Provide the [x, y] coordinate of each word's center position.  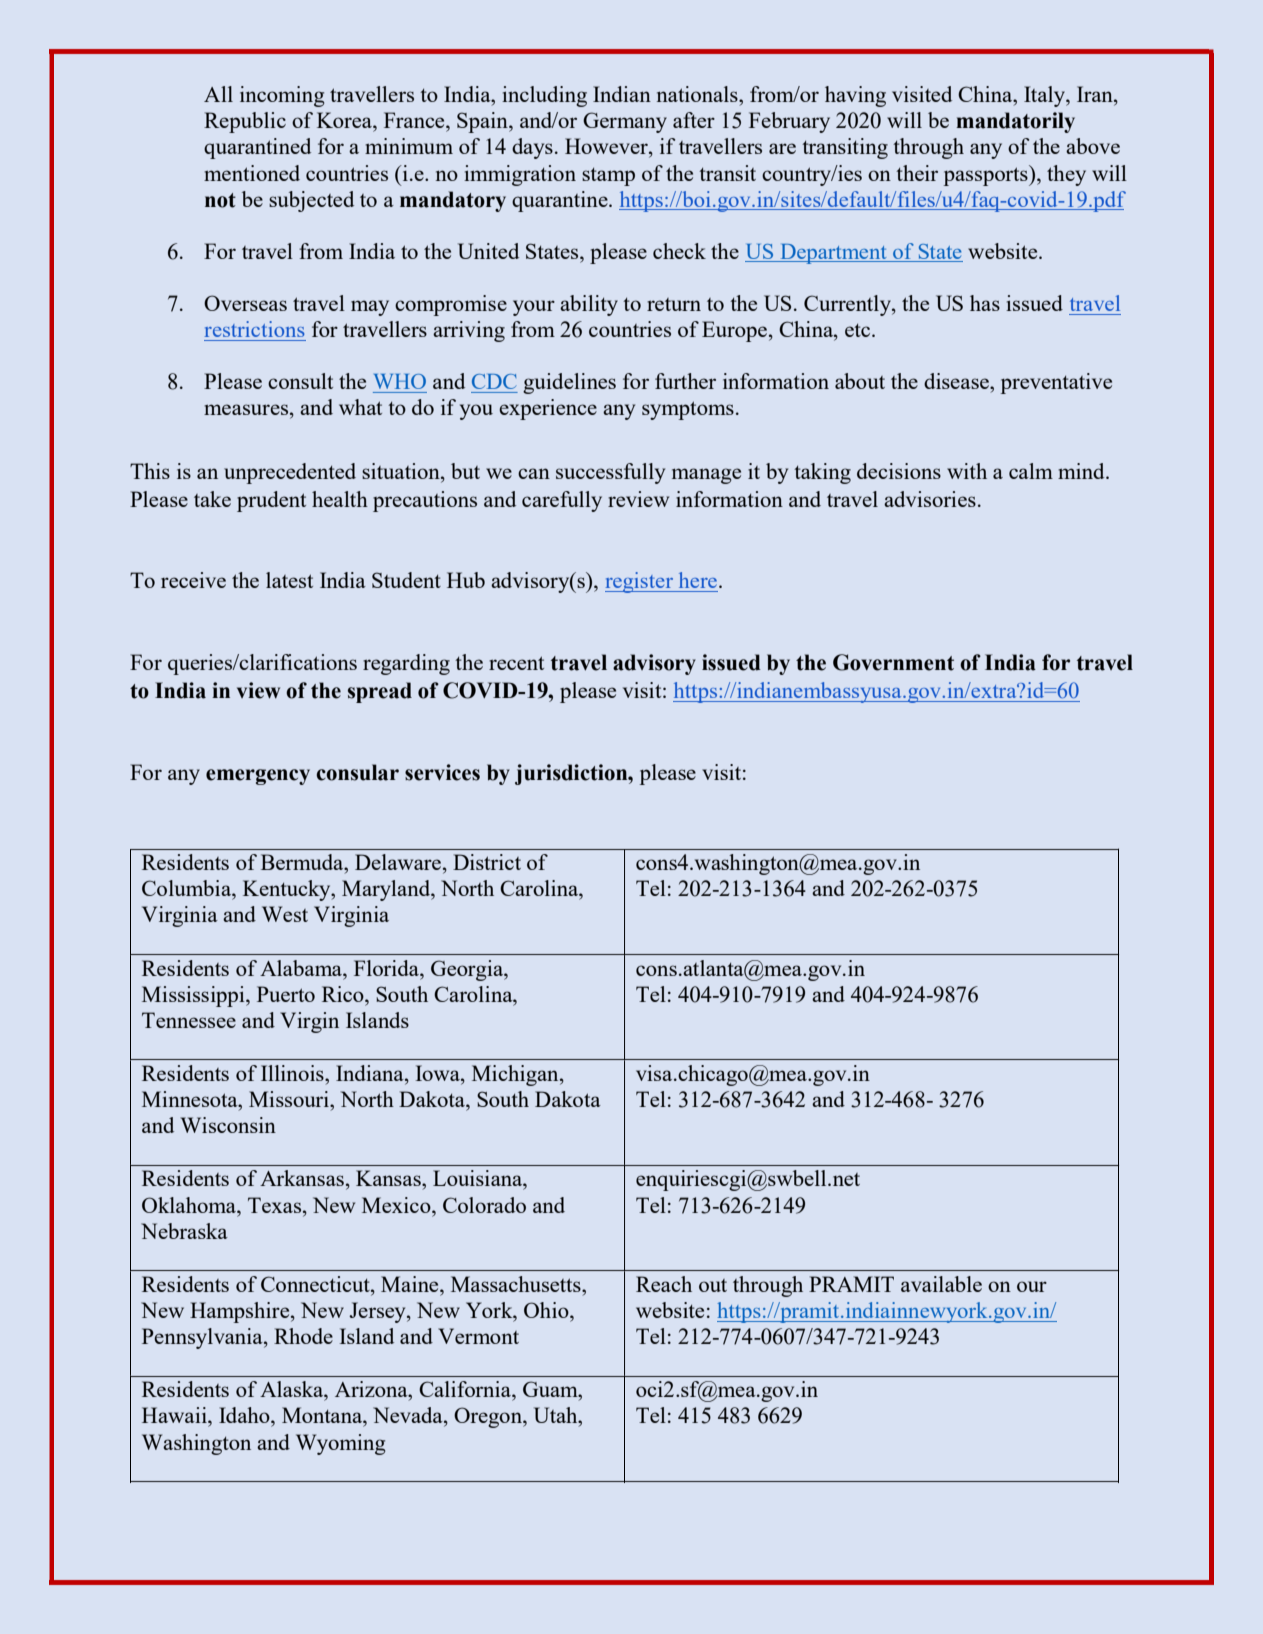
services [442, 772]
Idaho [245, 1415]
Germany [625, 122]
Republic [245, 122]
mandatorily [1015, 122]
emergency [258, 777]
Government [893, 662]
